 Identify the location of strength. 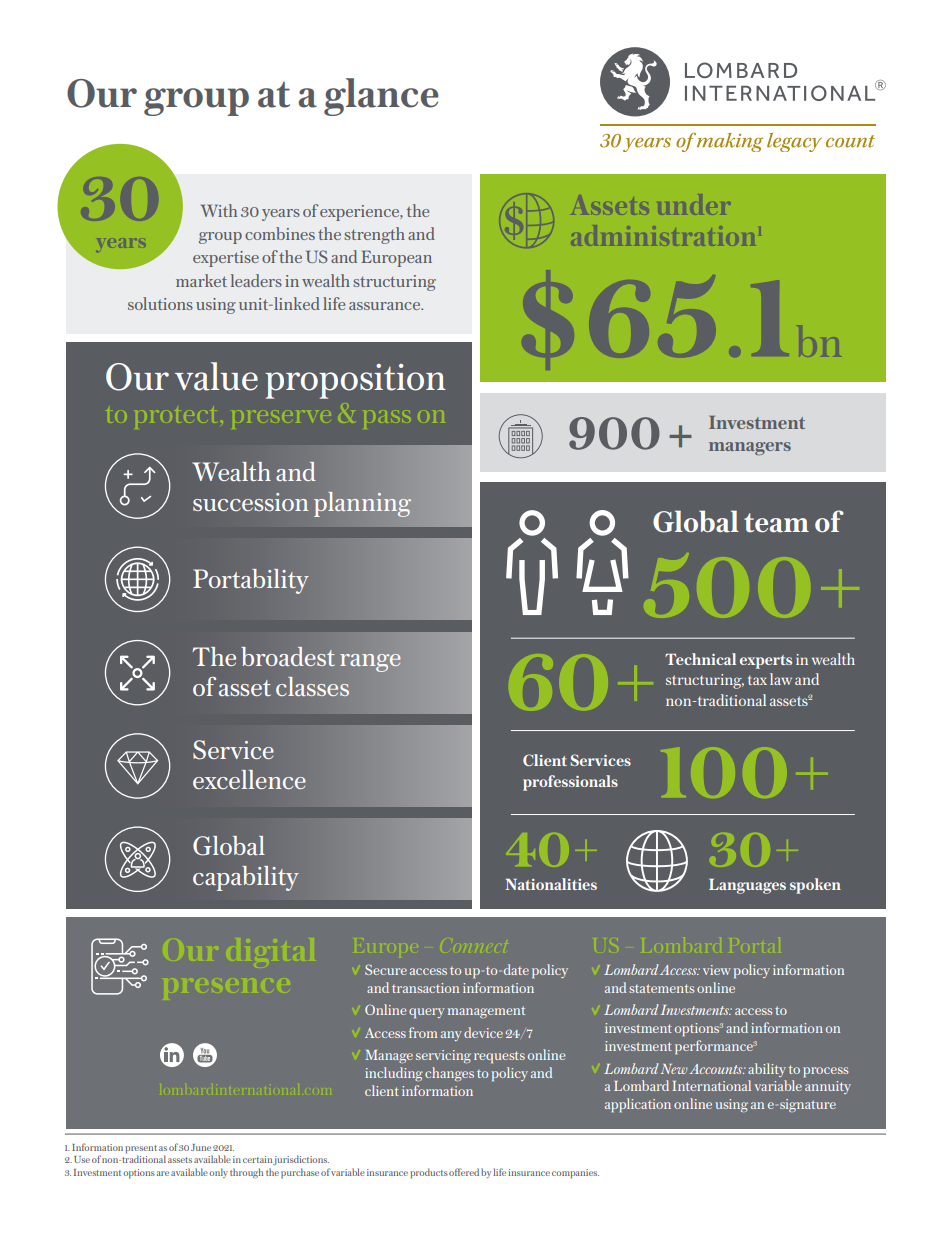
(374, 235).
